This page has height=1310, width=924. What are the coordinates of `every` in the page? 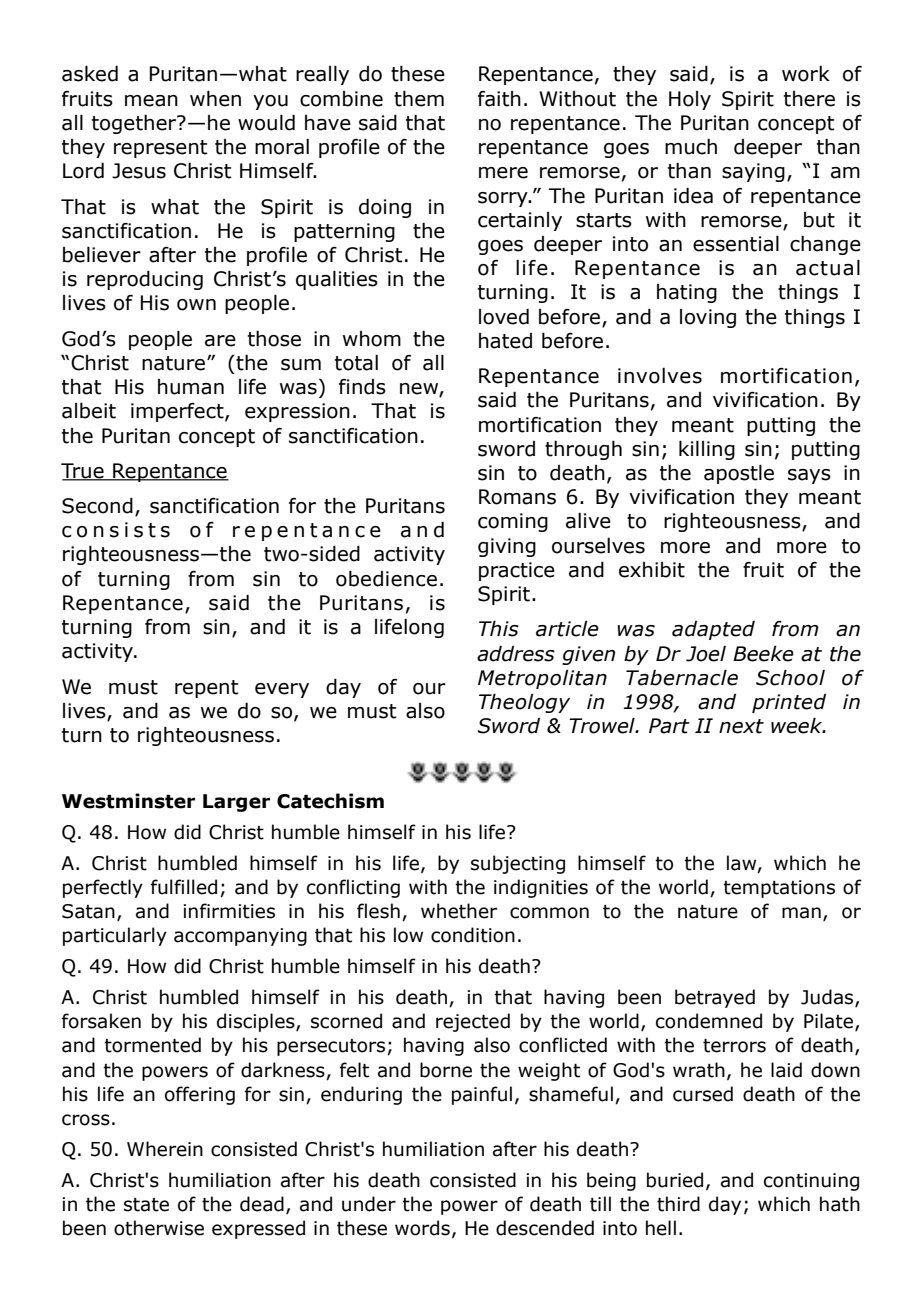 It's located at (282, 690).
